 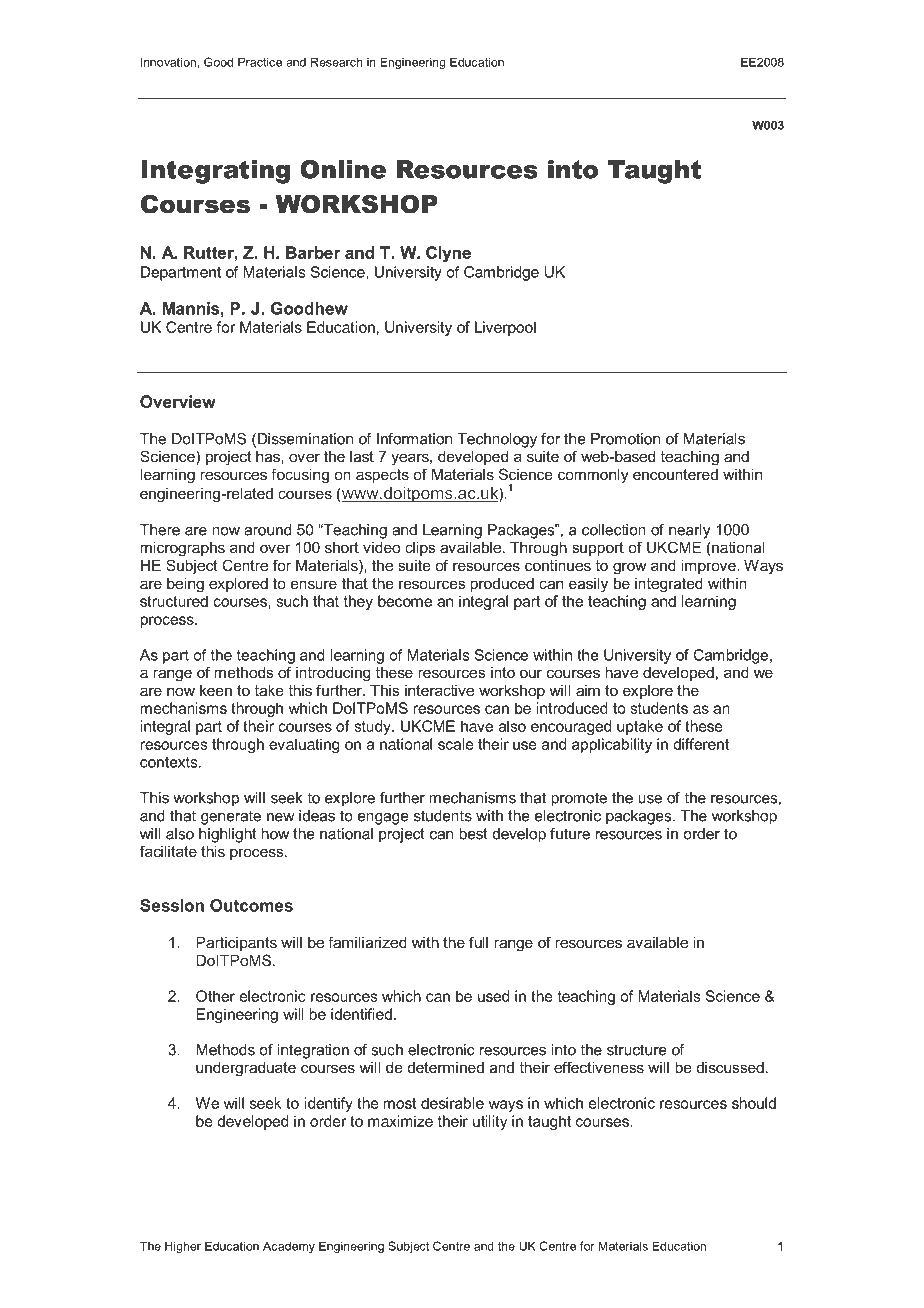 I want to click on Promotion, so click(x=625, y=439).
